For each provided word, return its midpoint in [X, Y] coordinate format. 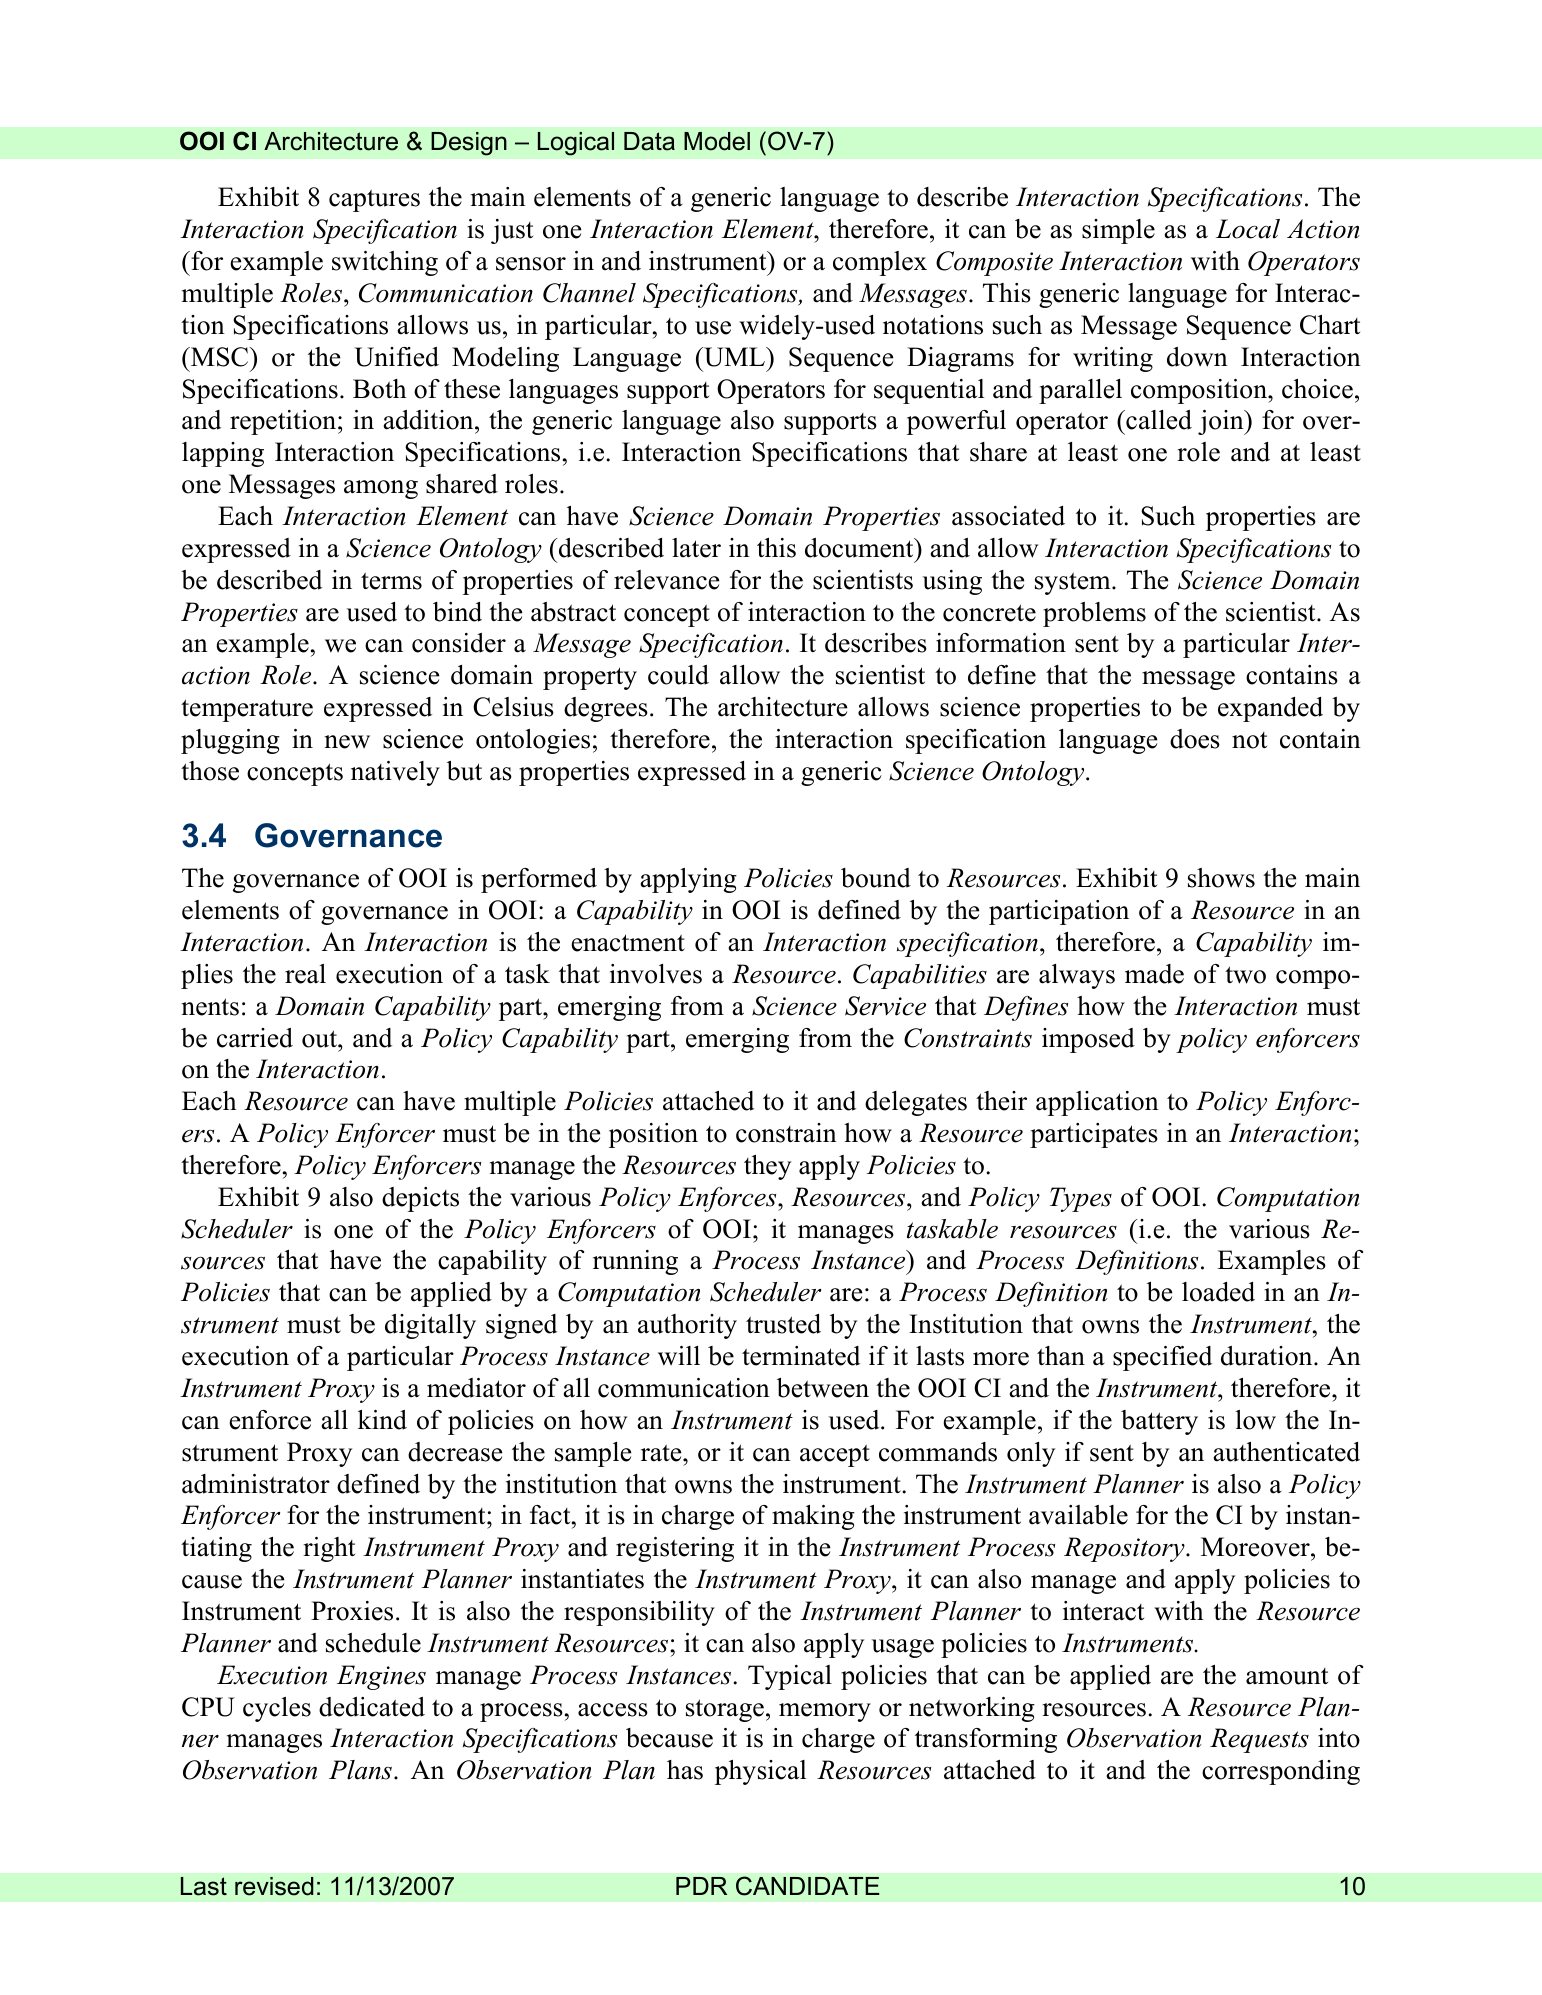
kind [382, 1420]
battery [1159, 1422]
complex [880, 263]
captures [374, 200]
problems [1094, 614]
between [823, 1388]
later [696, 548]
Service [885, 1006]
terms [391, 581]
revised [274, 1886]
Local [1248, 229]
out [320, 1039]
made [1154, 974]
